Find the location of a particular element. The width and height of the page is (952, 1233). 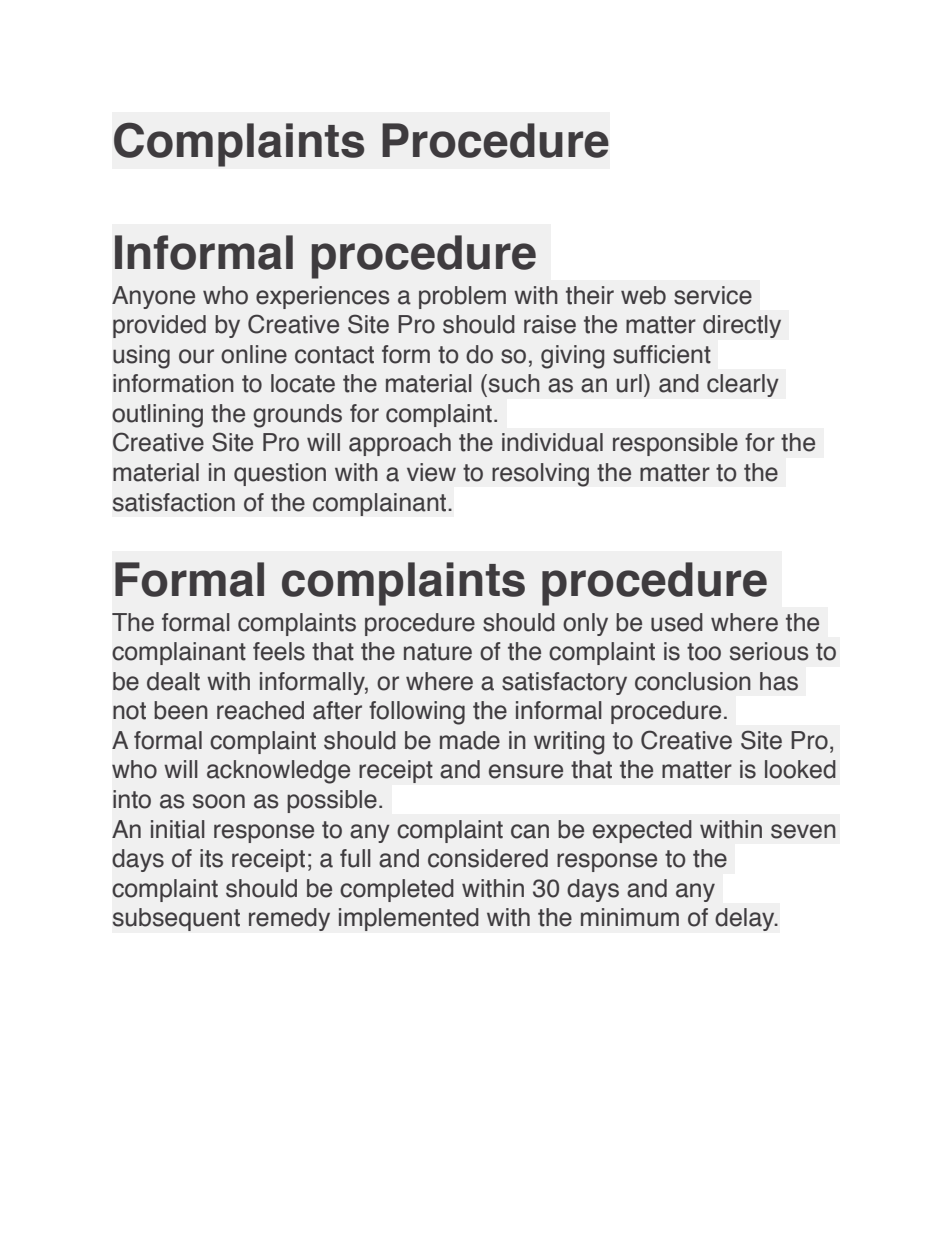

subsequent is located at coordinates (176, 919).
